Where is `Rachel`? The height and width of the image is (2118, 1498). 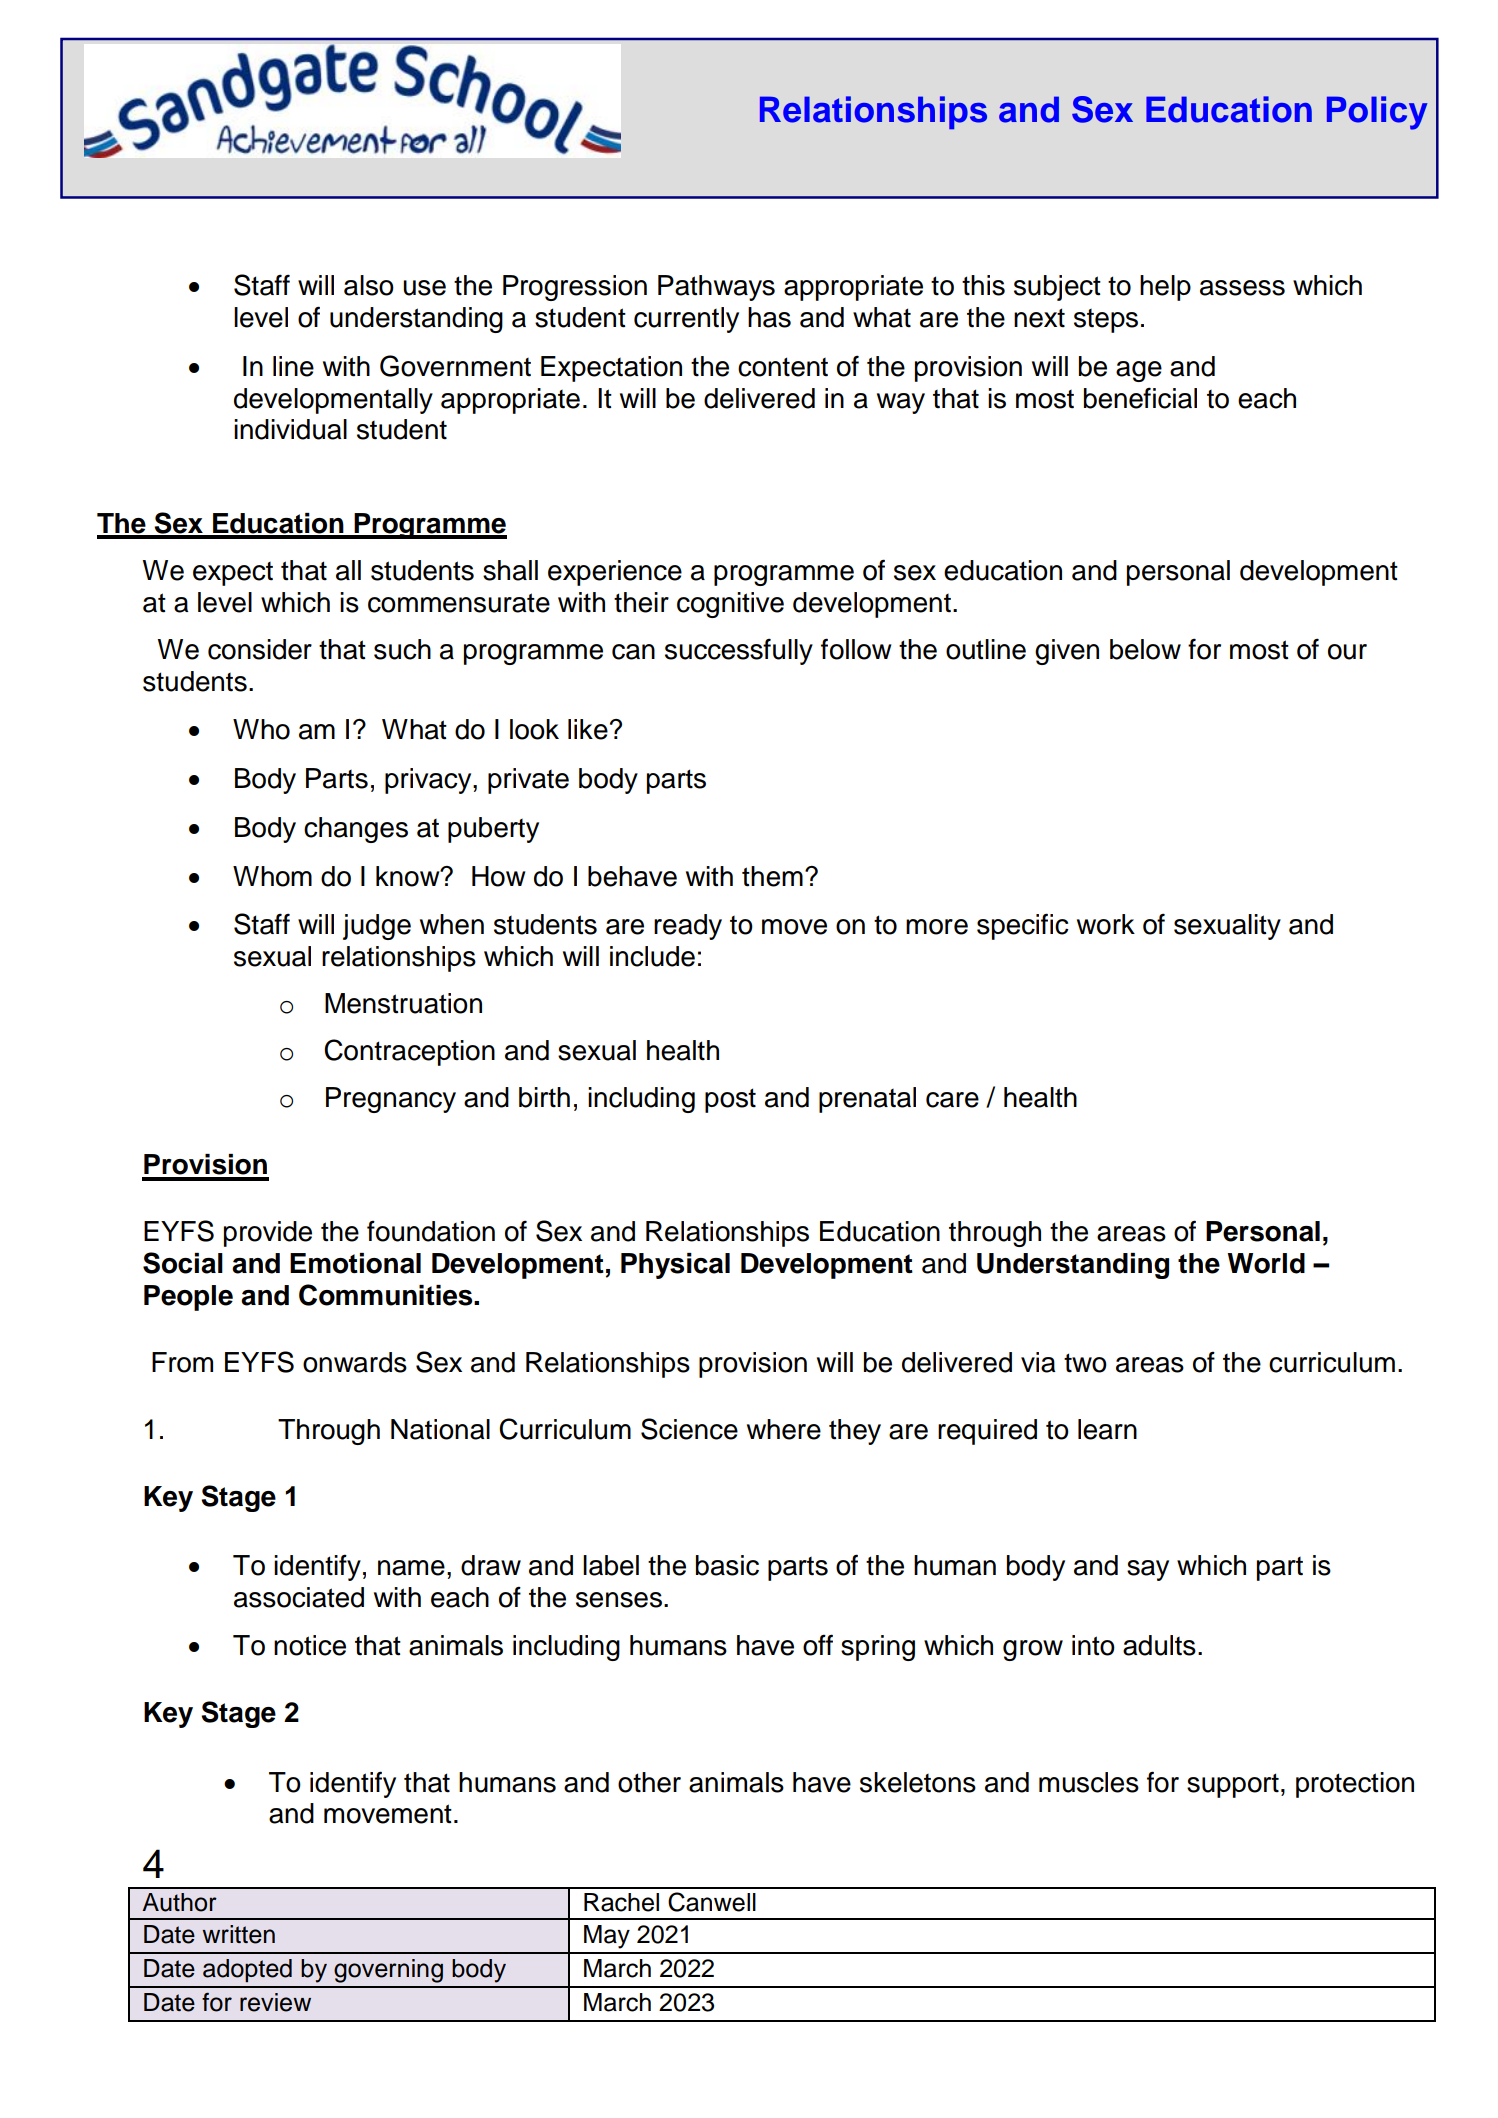 Rachel is located at coordinates (621, 1902).
